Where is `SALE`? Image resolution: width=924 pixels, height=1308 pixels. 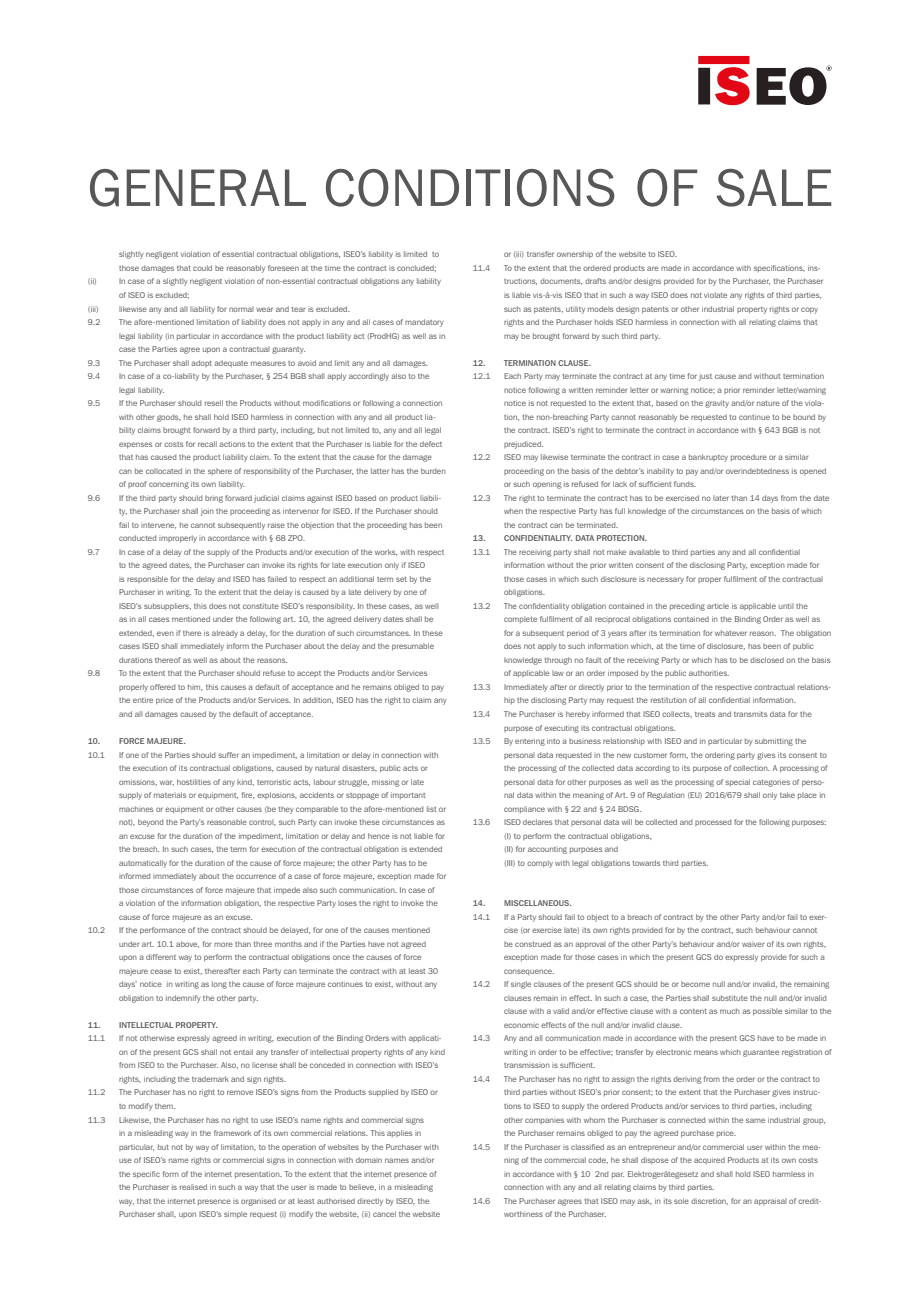
SALE is located at coordinates (774, 188).
